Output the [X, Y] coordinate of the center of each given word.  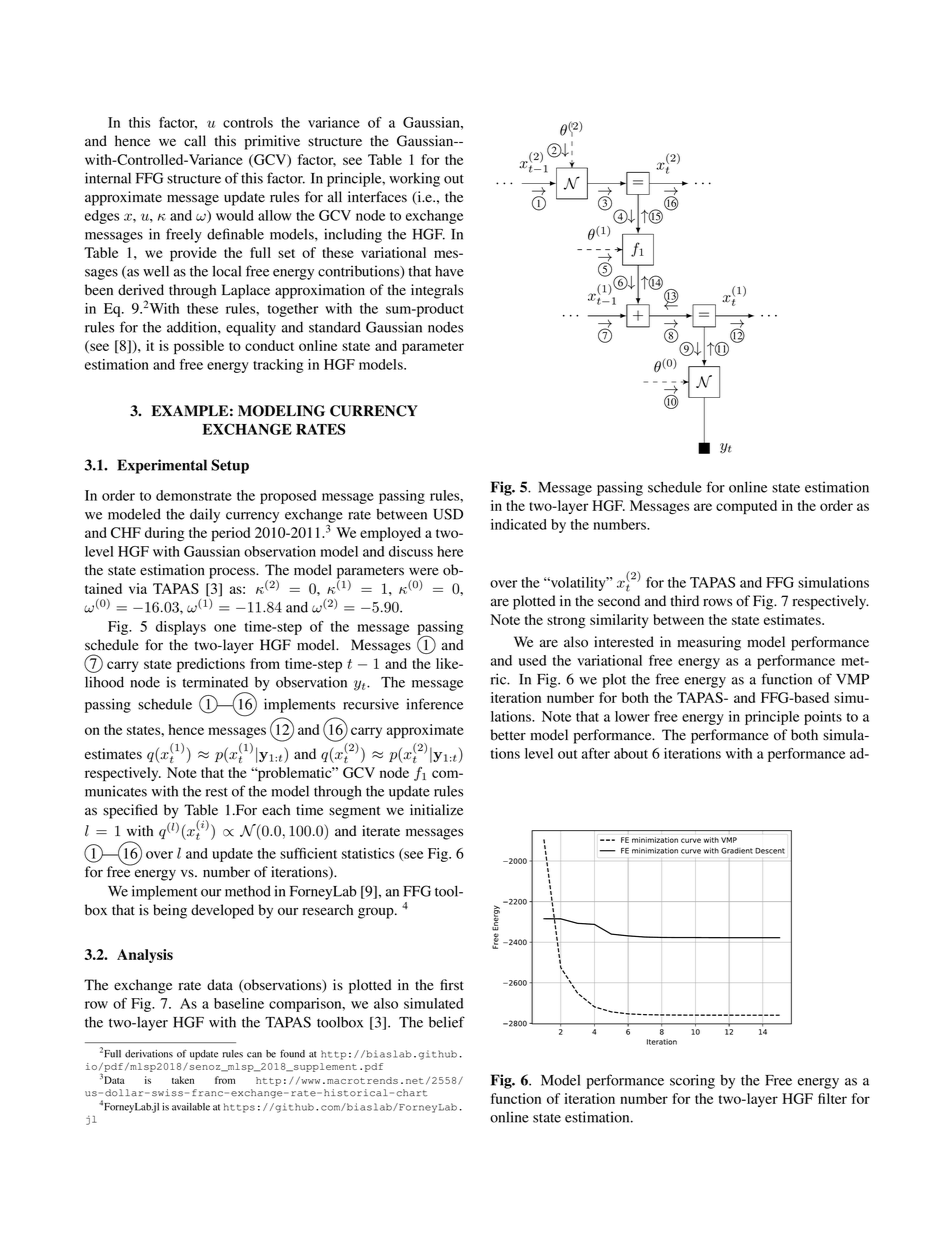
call [195, 140]
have [449, 271]
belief [447, 1022]
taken [183, 1080]
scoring [692, 1081]
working [414, 179]
